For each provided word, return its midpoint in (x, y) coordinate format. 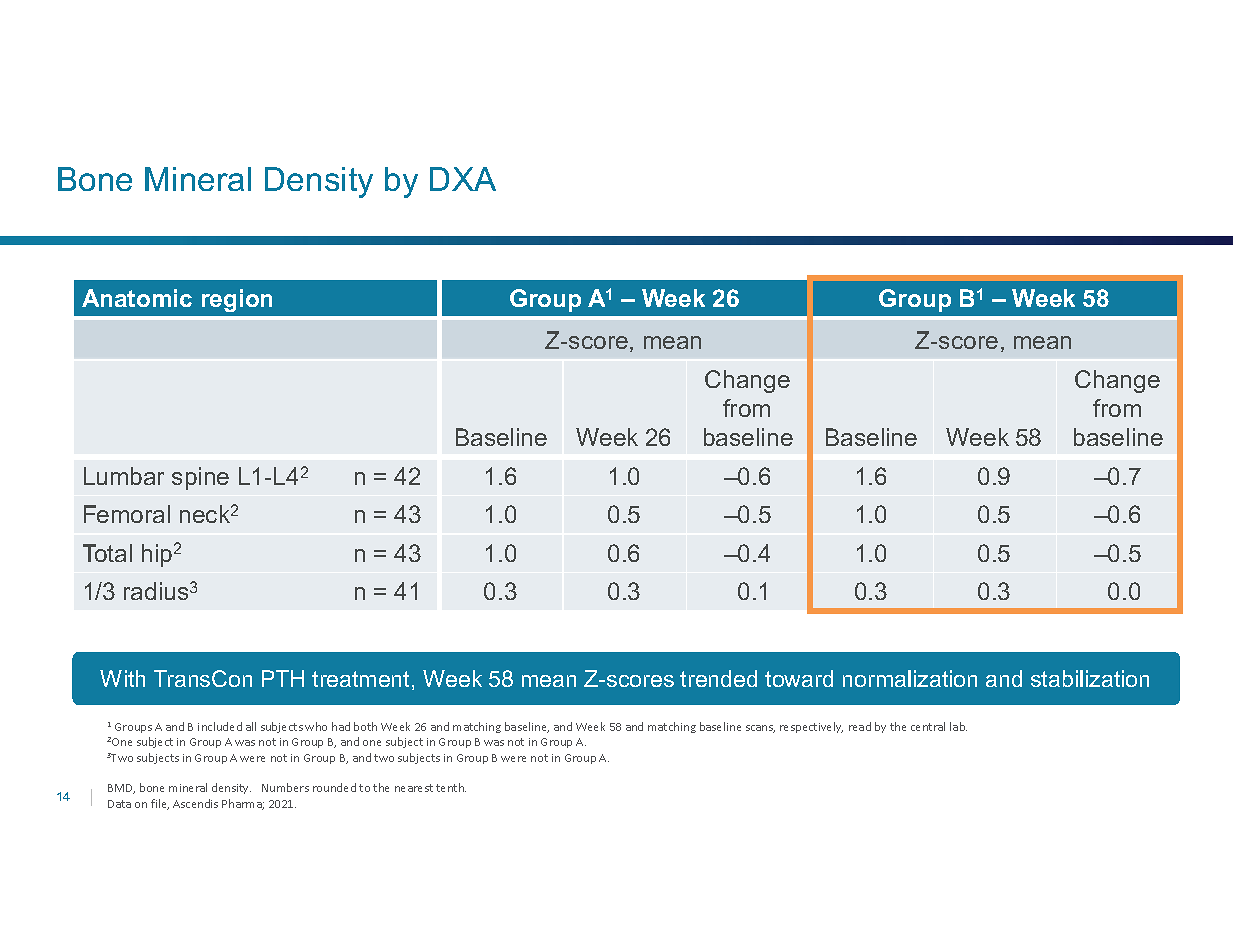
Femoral (127, 514)
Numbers (285, 787)
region (237, 300)
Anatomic (137, 298)
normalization (910, 678)
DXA (463, 179)
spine (200, 478)
